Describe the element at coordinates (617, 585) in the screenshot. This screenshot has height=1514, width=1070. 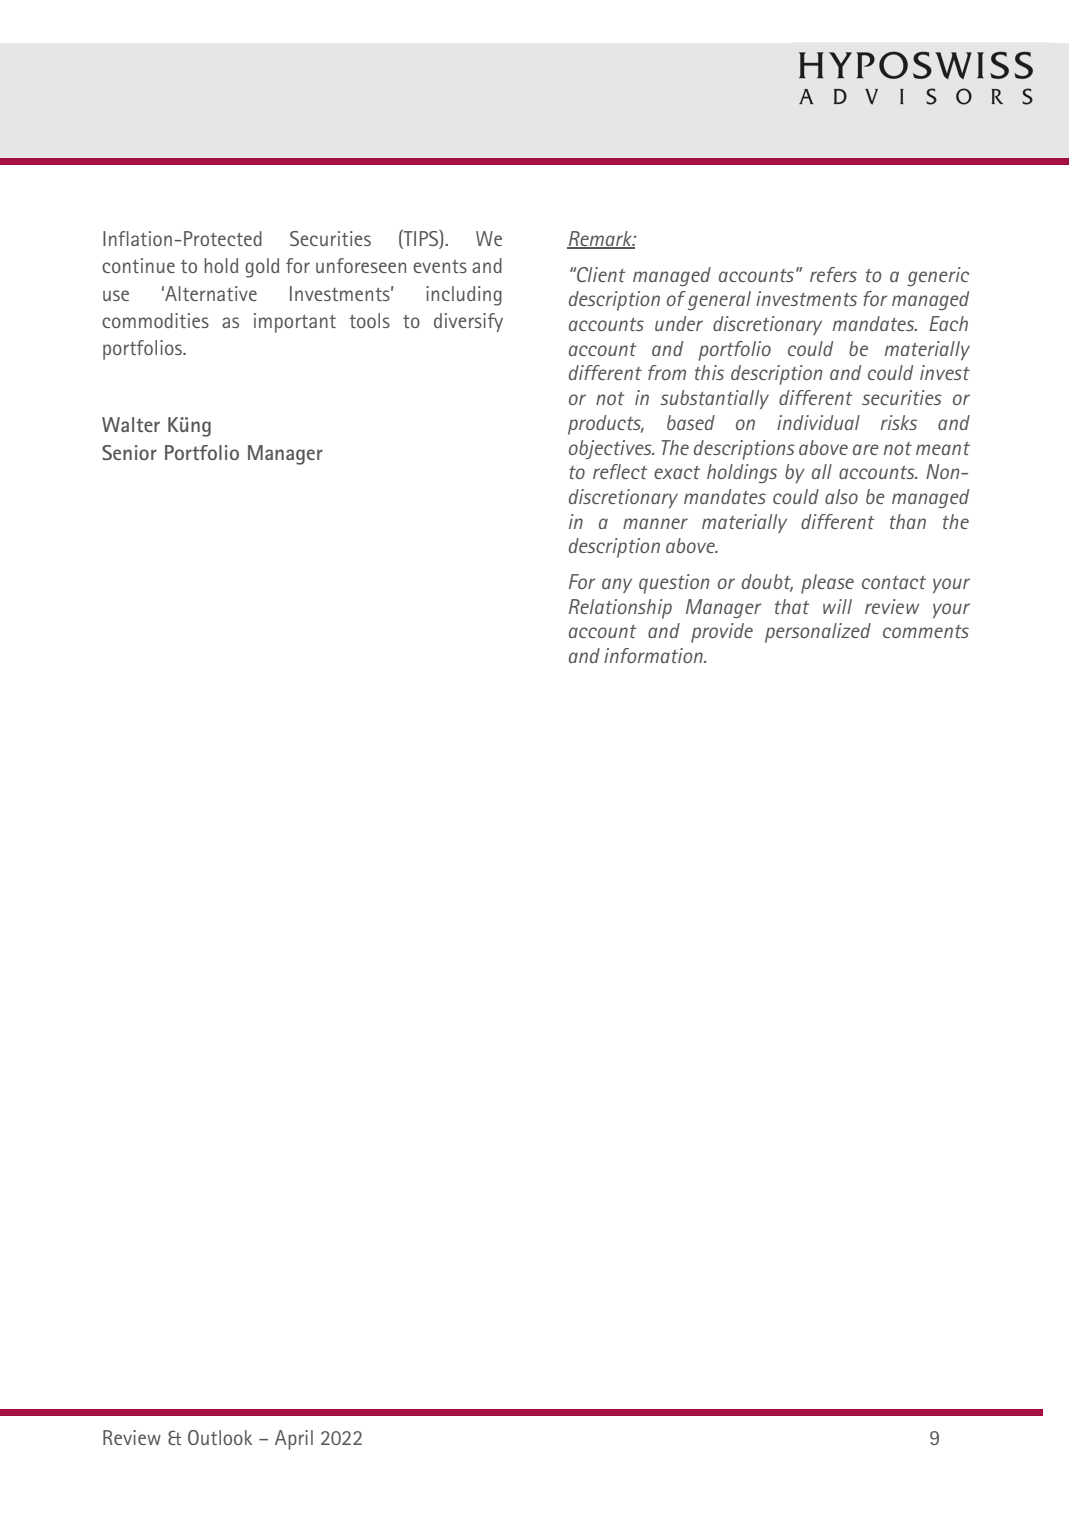
I see `any` at that location.
